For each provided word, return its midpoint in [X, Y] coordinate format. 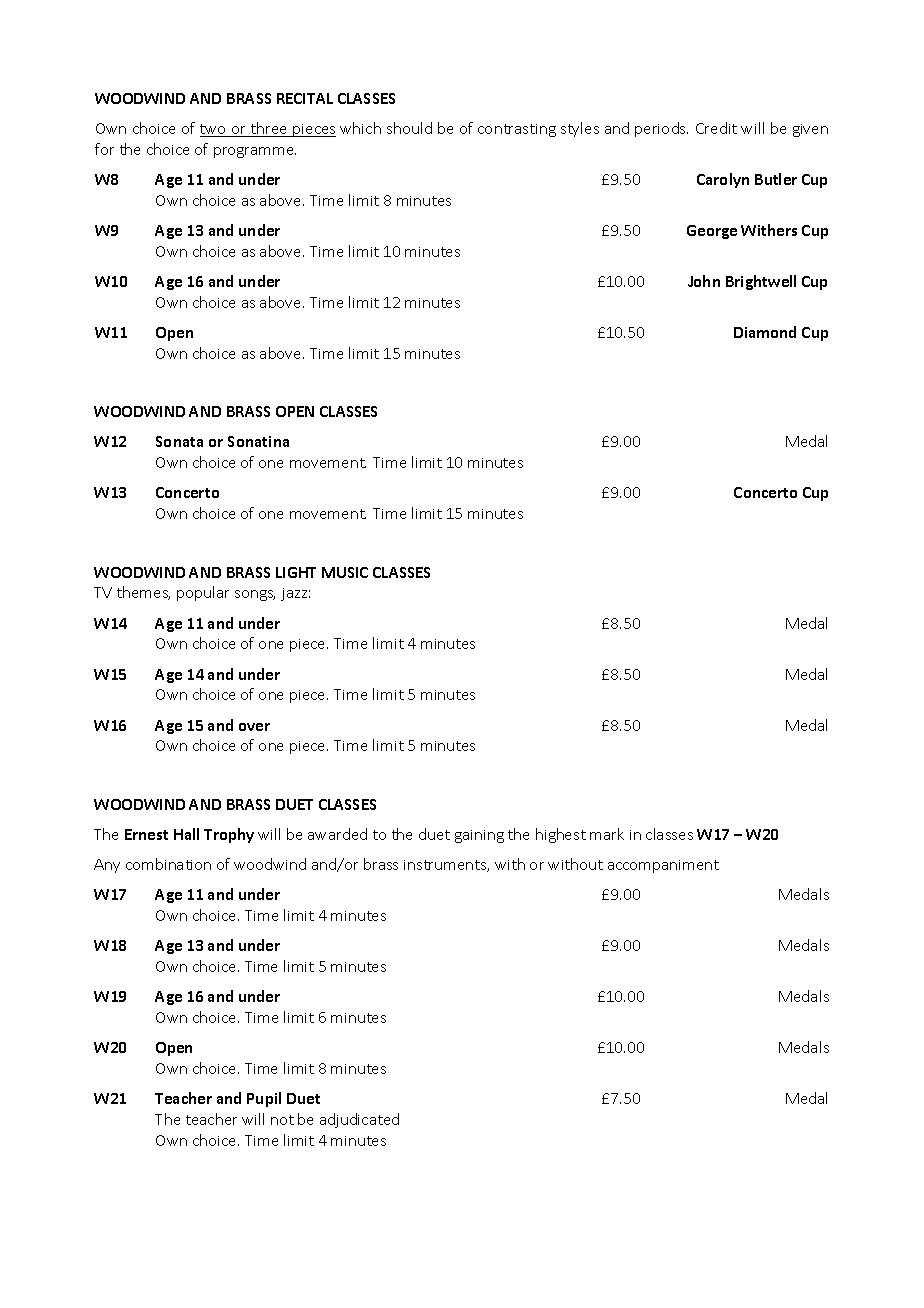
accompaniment [663, 866]
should [409, 128]
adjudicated [359, 1120]
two [214, 130]
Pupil [264, 1099]
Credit [716, 128]
